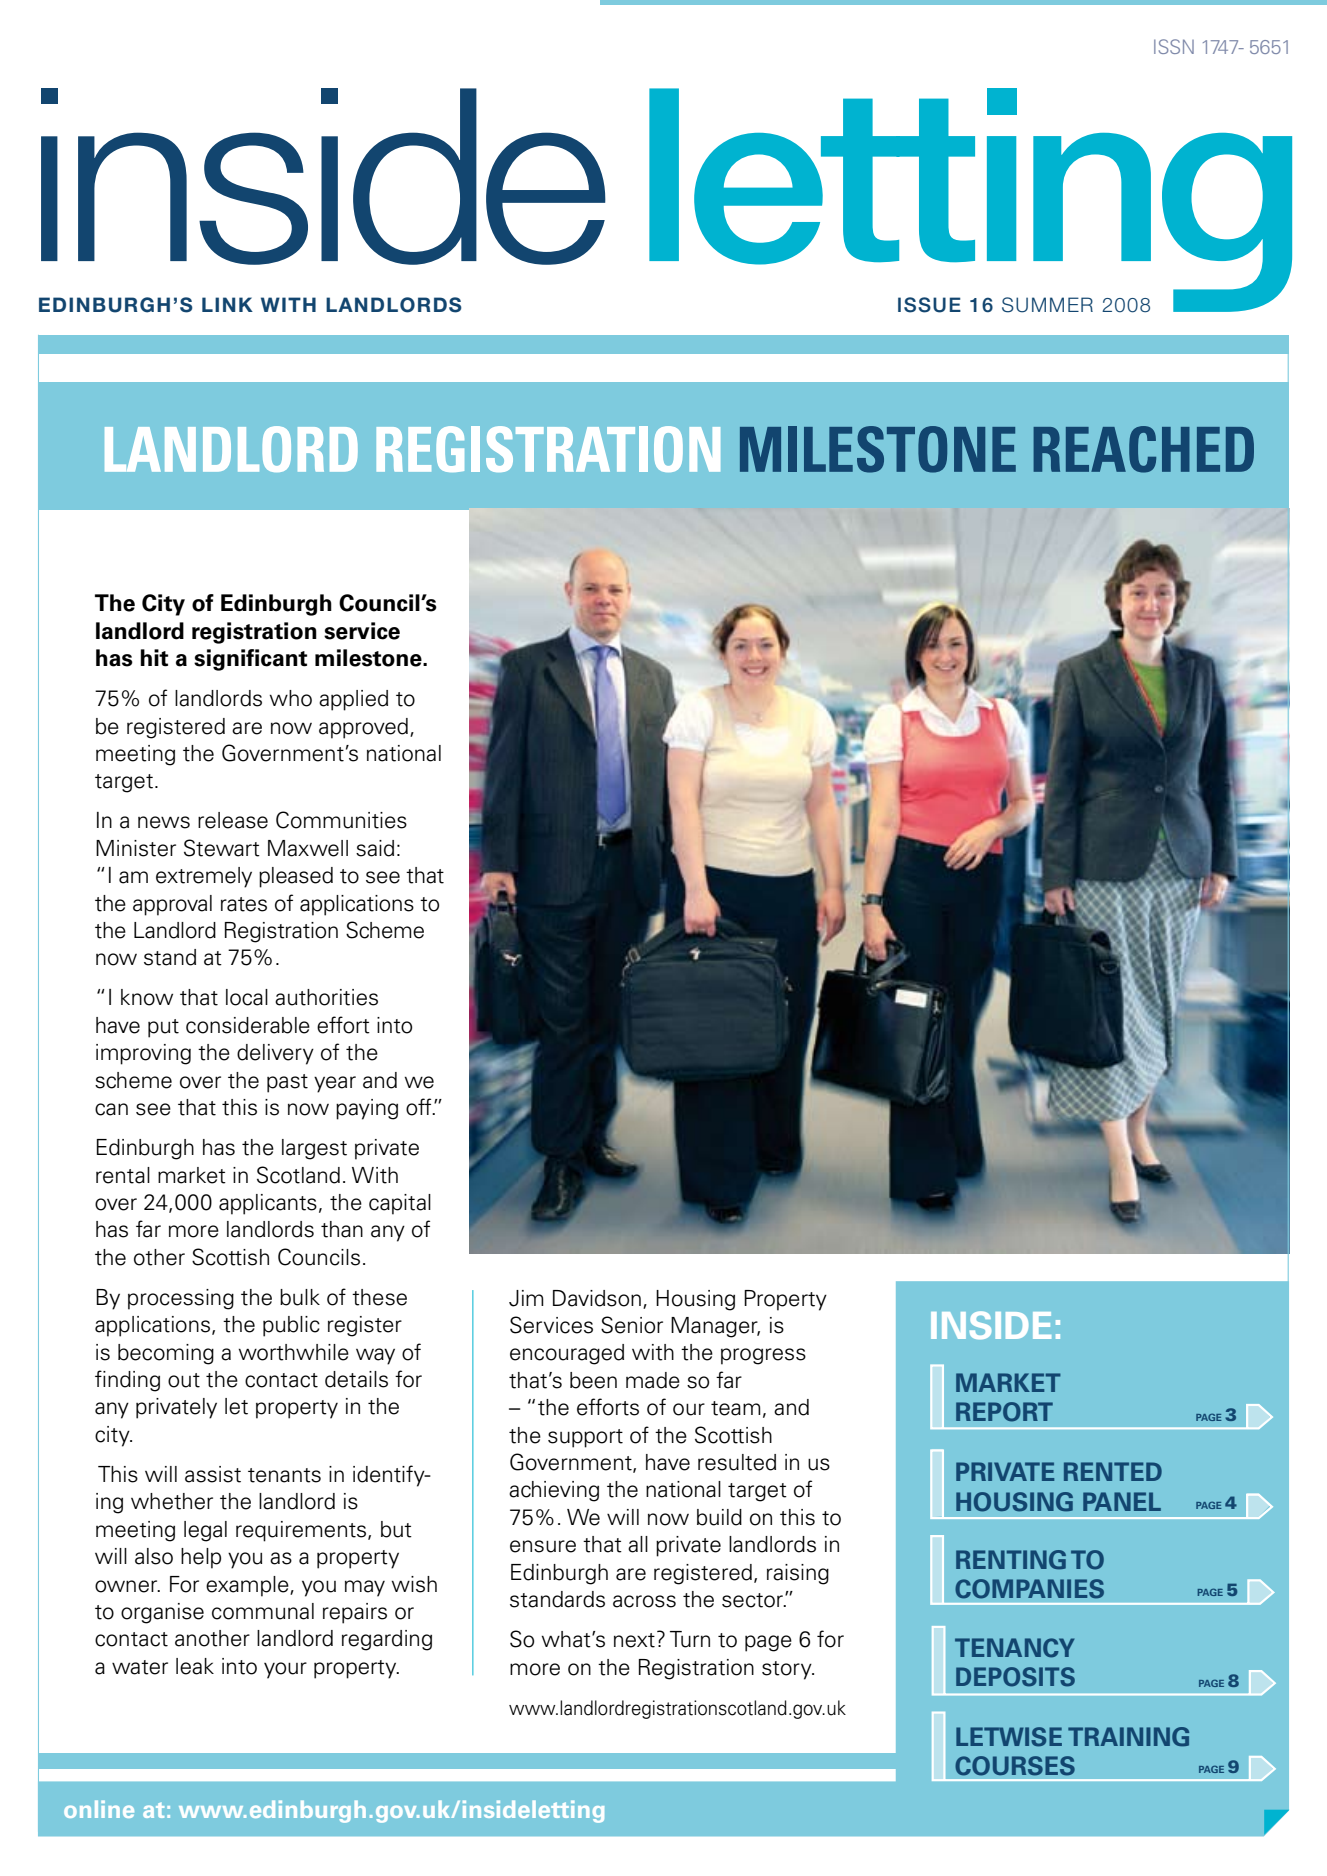 Image resolution: width=1327 pixels, height=1876 pixels. What do you see at coordinates (244, 904) in the screenshot?
I see `rates` at bounding box center [244, 904].
